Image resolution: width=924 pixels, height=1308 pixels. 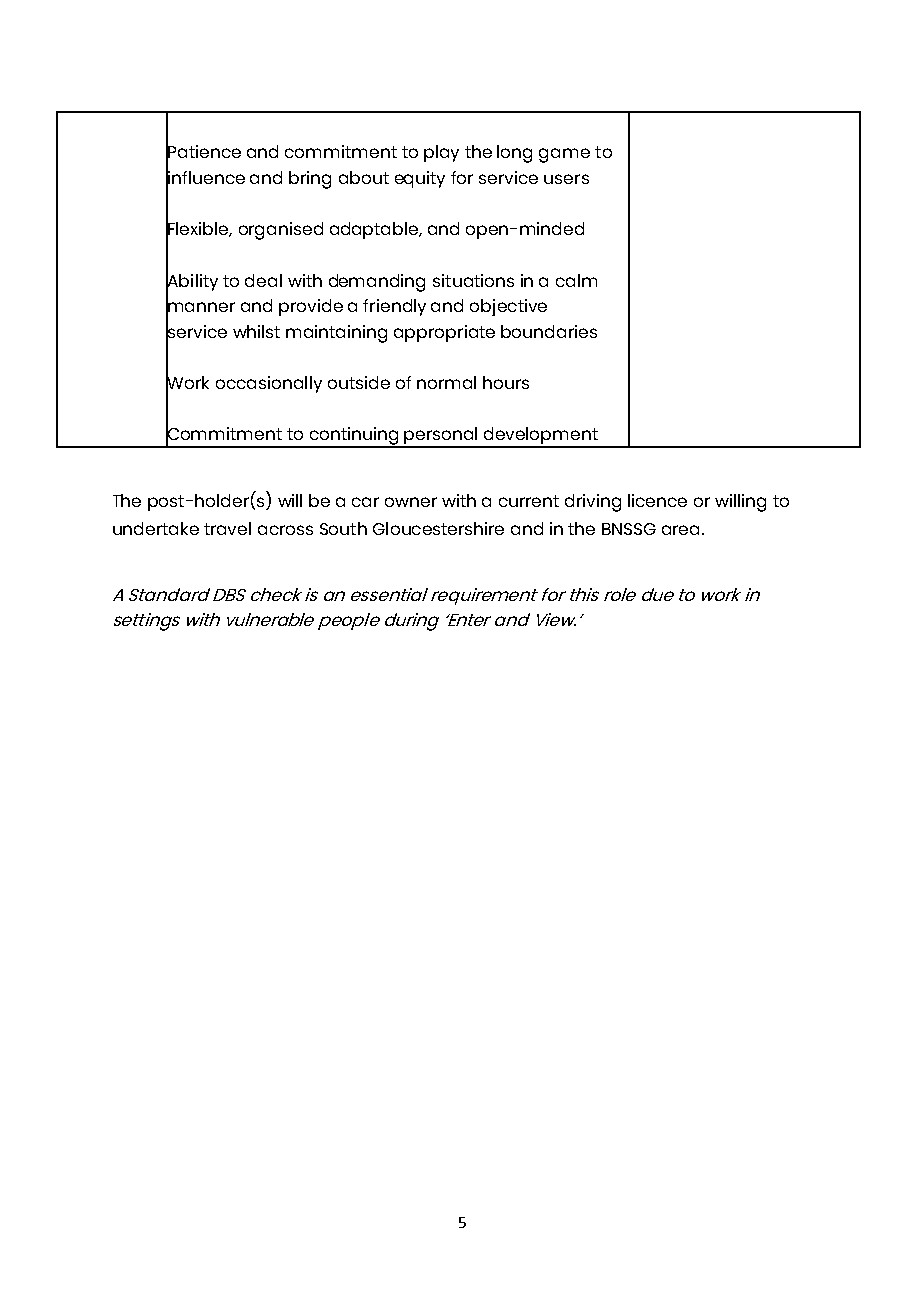 What do you see at coordinates (549, 331) in the screenshot?
I see `boundaries` at bounding box center [549, 331].
